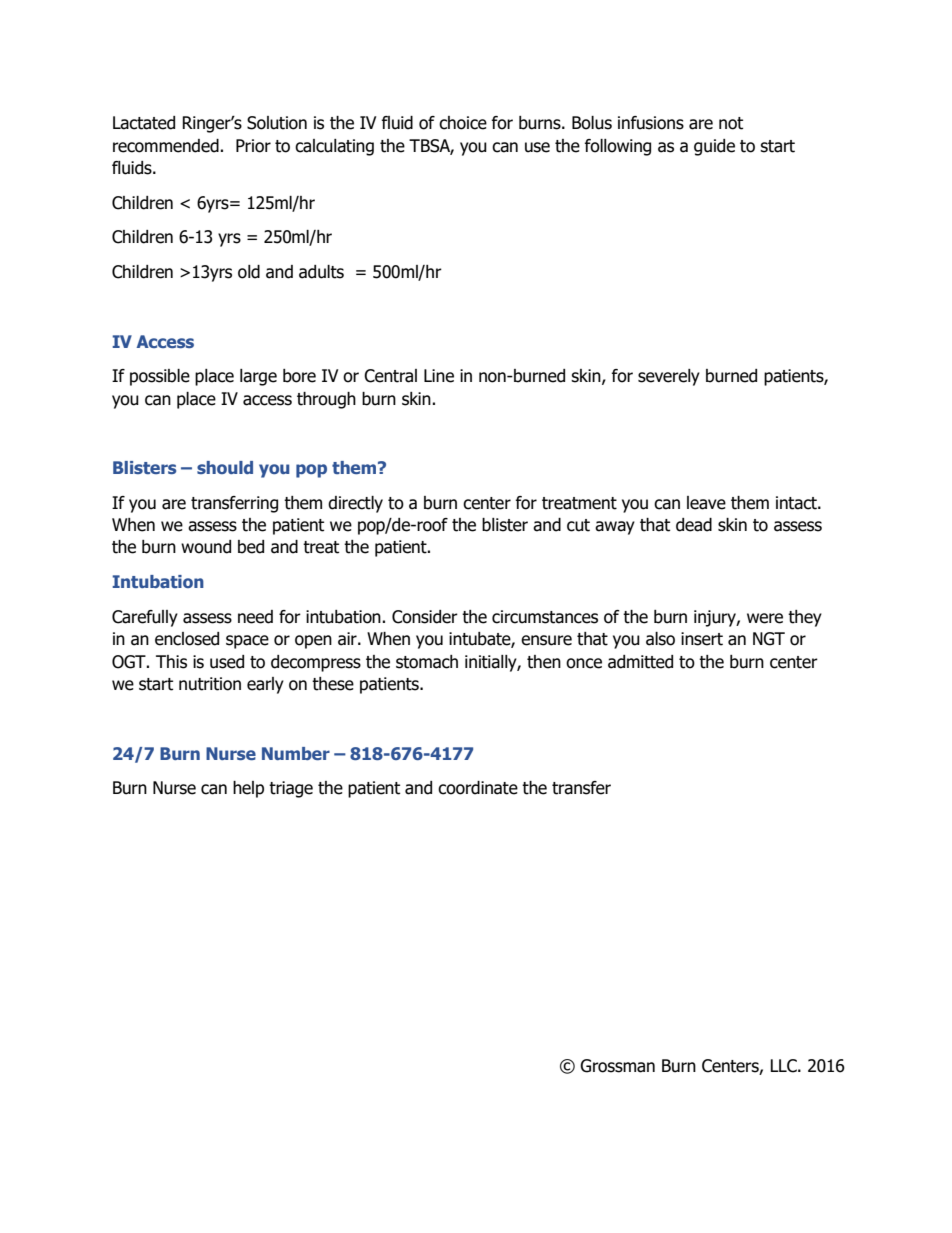 This screenshot has height=1233, width=952. I want to click on need, so click(255, 617).
